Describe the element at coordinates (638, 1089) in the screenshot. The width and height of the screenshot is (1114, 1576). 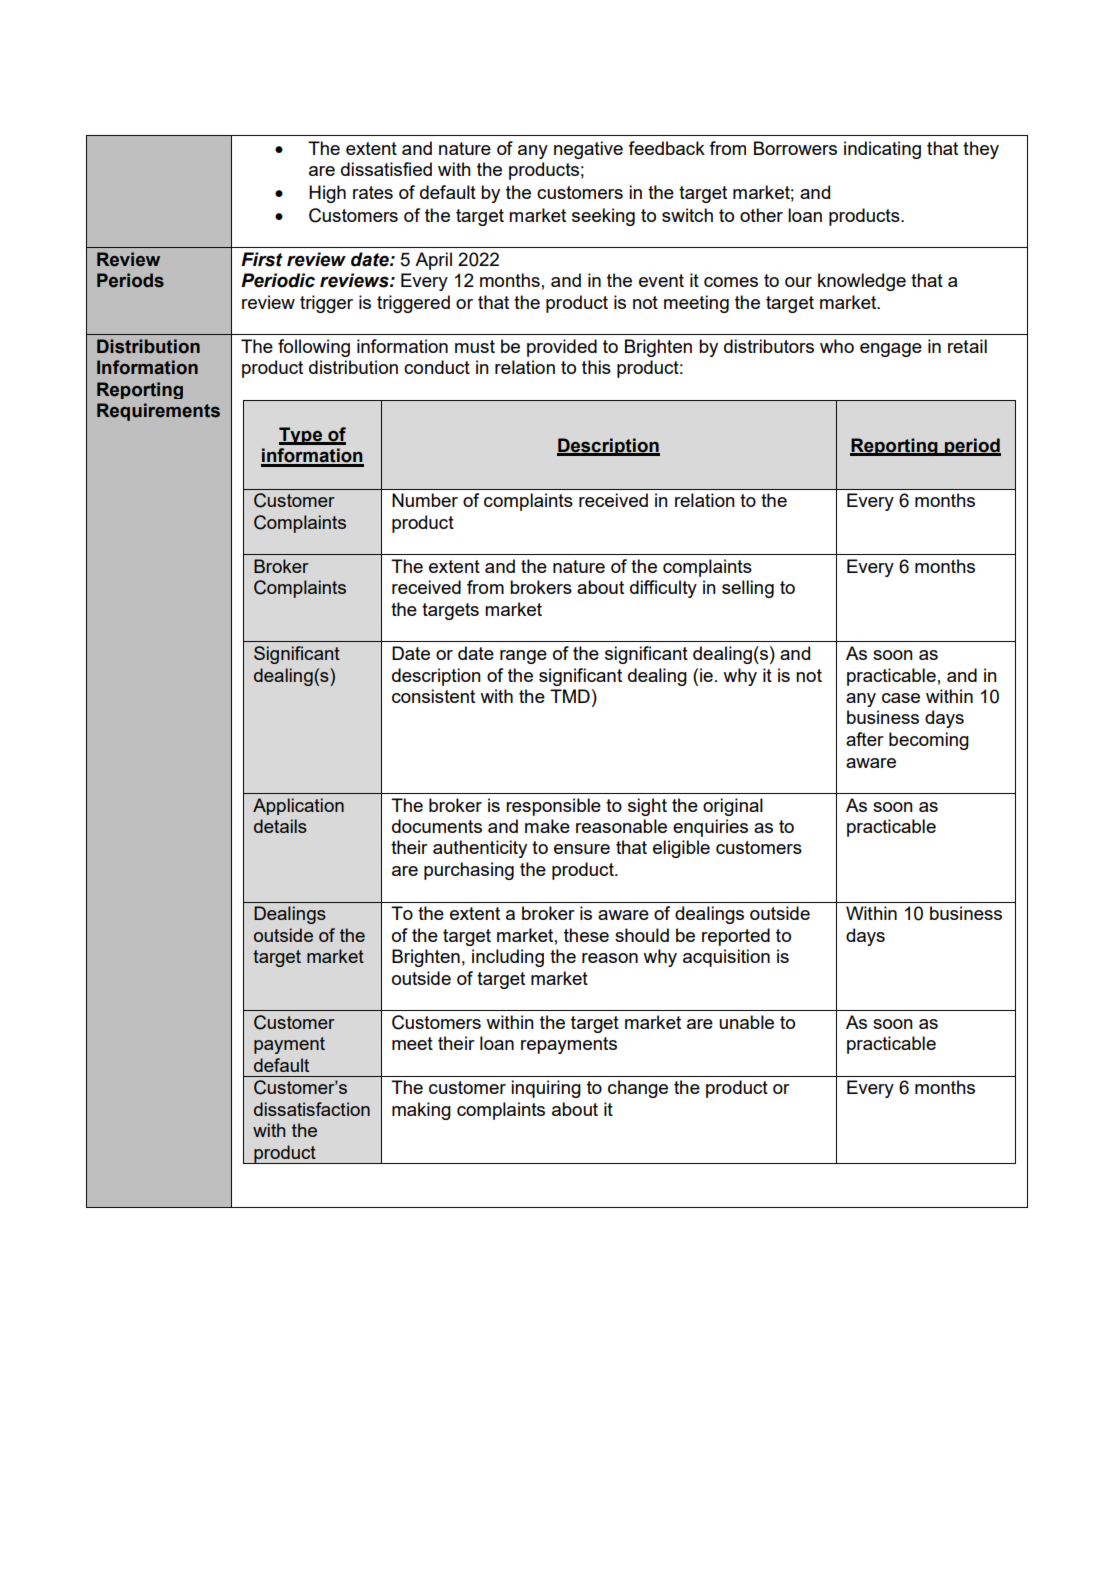
I see `change` at that location.
